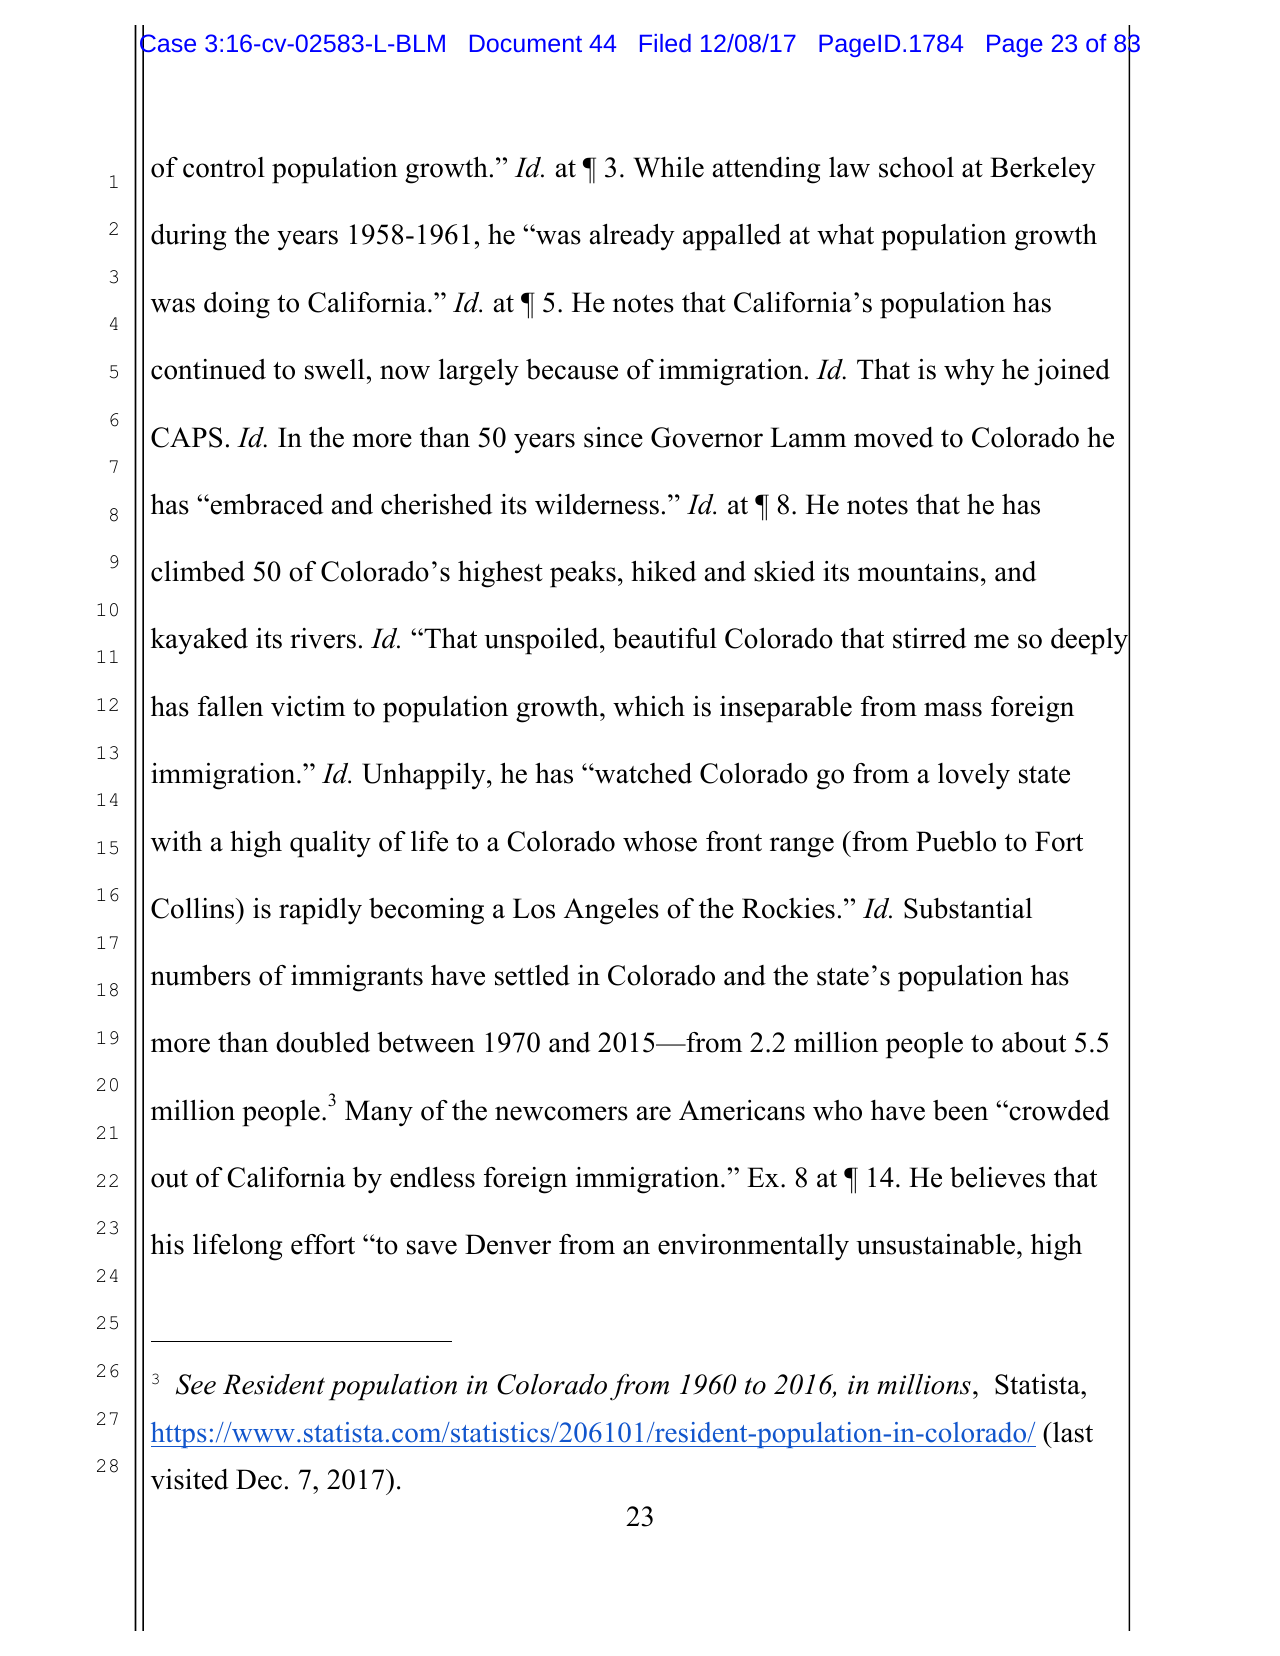 Image resolution: width=1280 pixels, height=1656 pixels. I want to click on school, so click(916, 167).
